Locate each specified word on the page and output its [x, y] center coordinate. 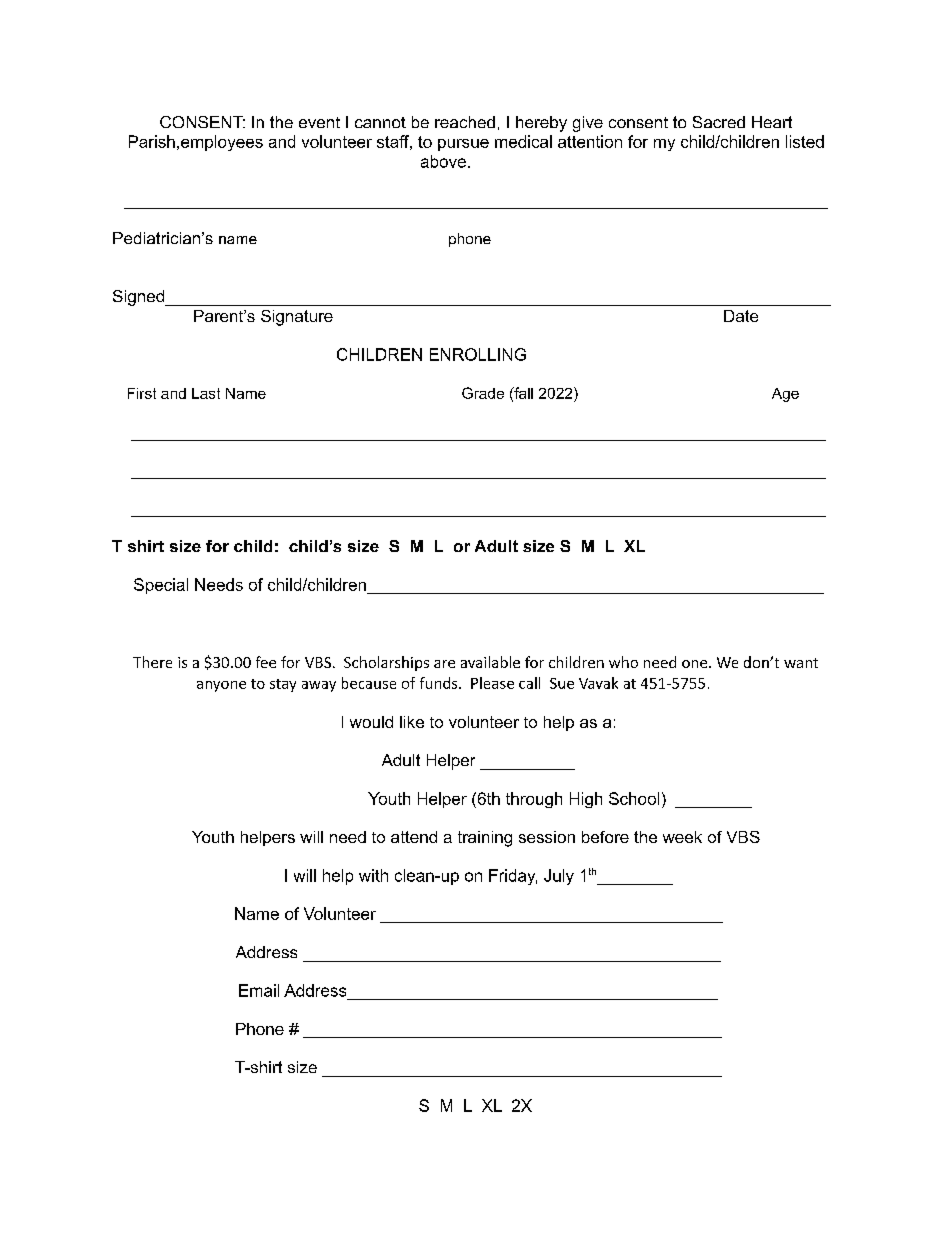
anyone [221, 686]
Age [785, 395]
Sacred [719, 122]
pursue [463, 145]
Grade [483, 393]
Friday [513, 877]
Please [492, 683]
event [319, 122]
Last [206, 393]
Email [259, 990]
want [801, 663]
